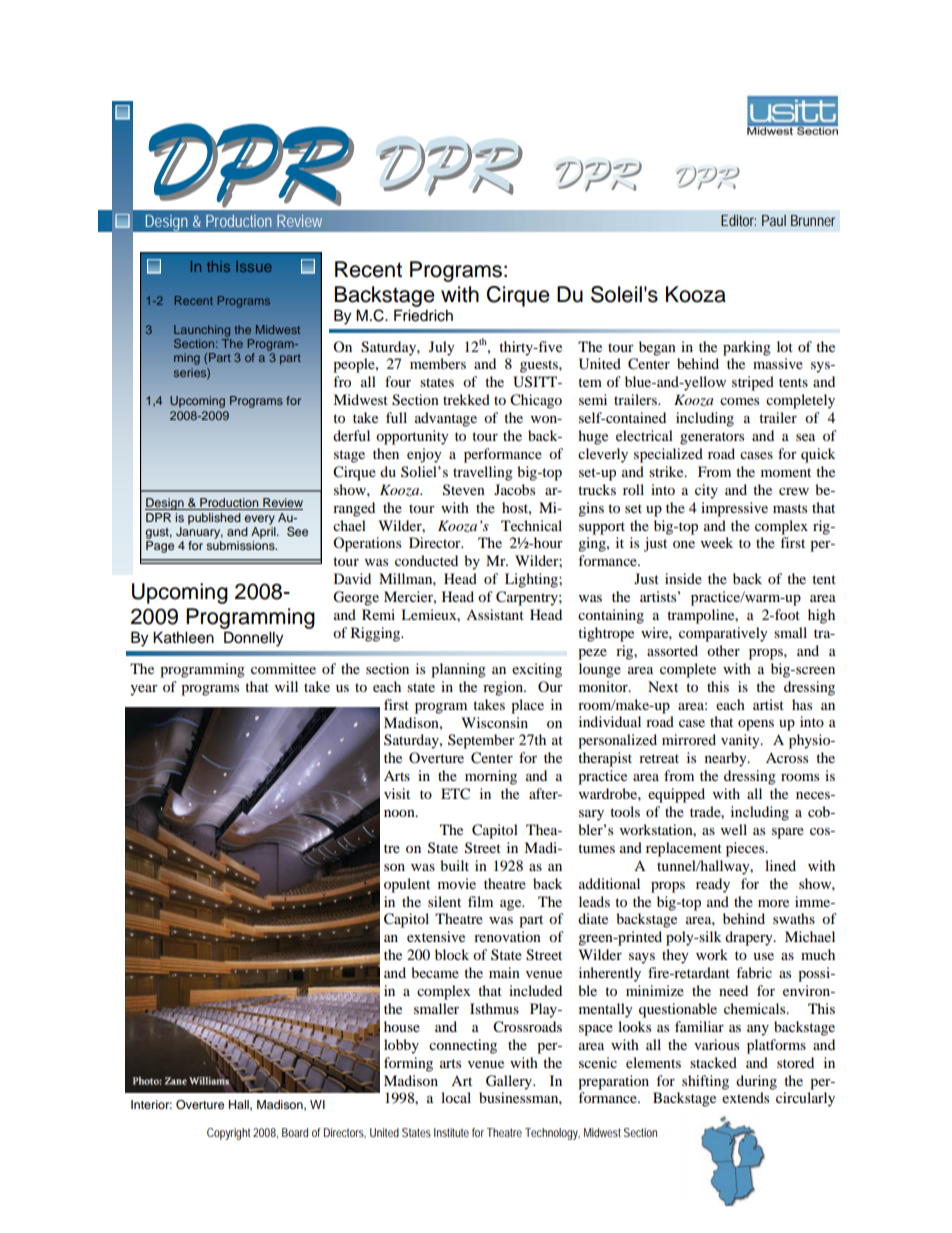 This image has height=1233, width=952. I want to click on other, so click(723, 650).
